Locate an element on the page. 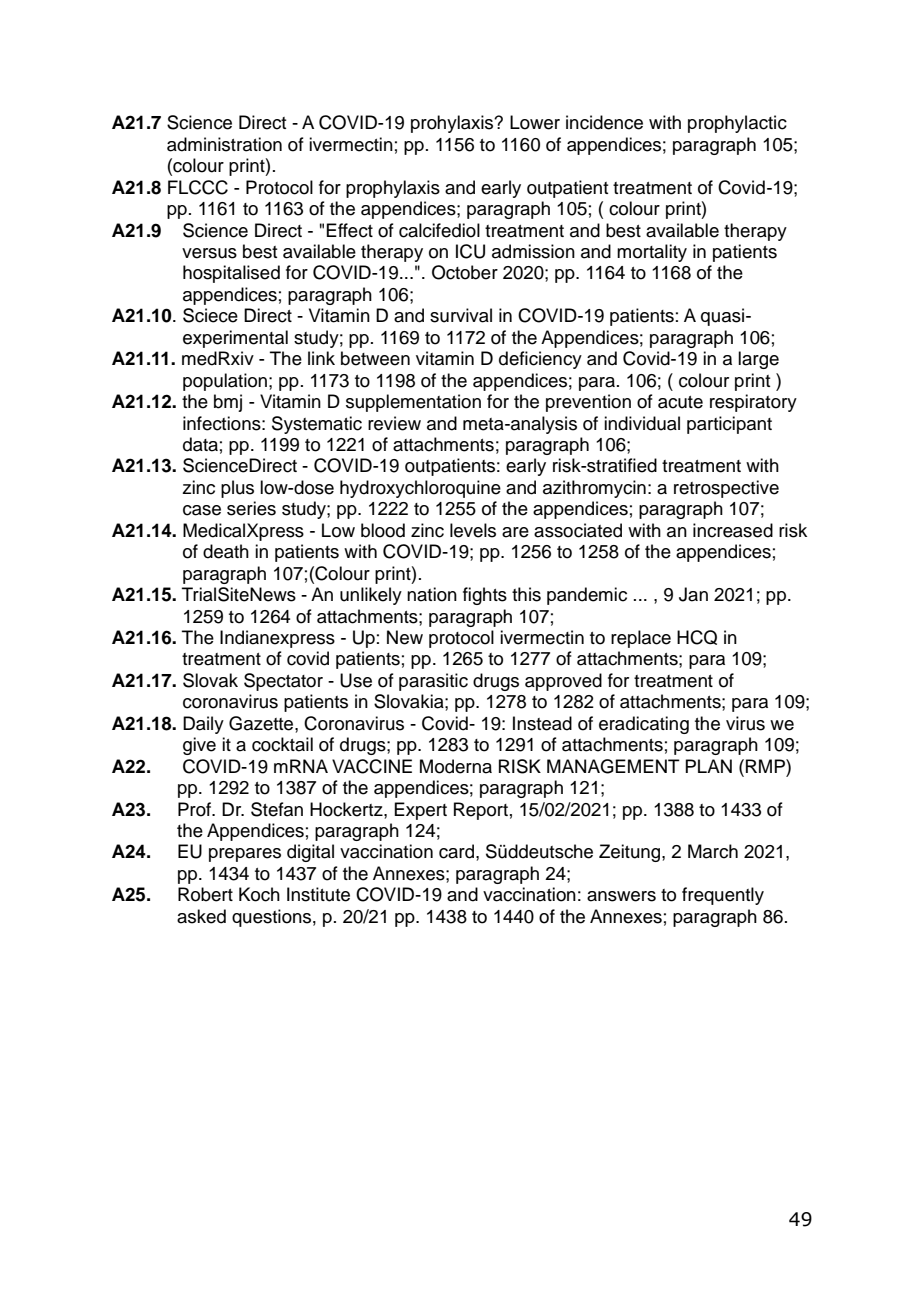 The image size is (924, 1308). administration is located at coordinates (224, 144).
